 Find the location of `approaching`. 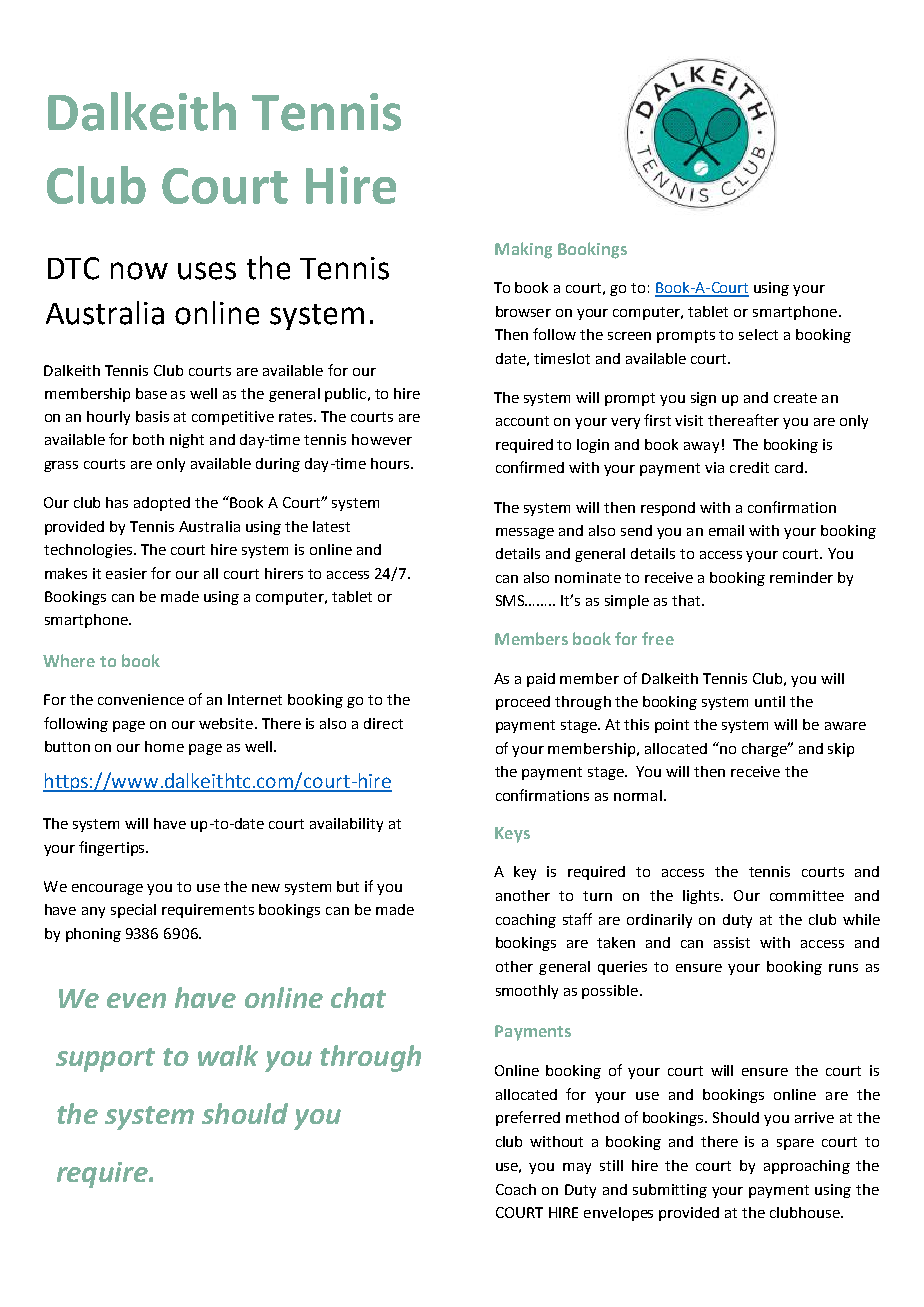

approaching is located at coordinates (807, 1167).
